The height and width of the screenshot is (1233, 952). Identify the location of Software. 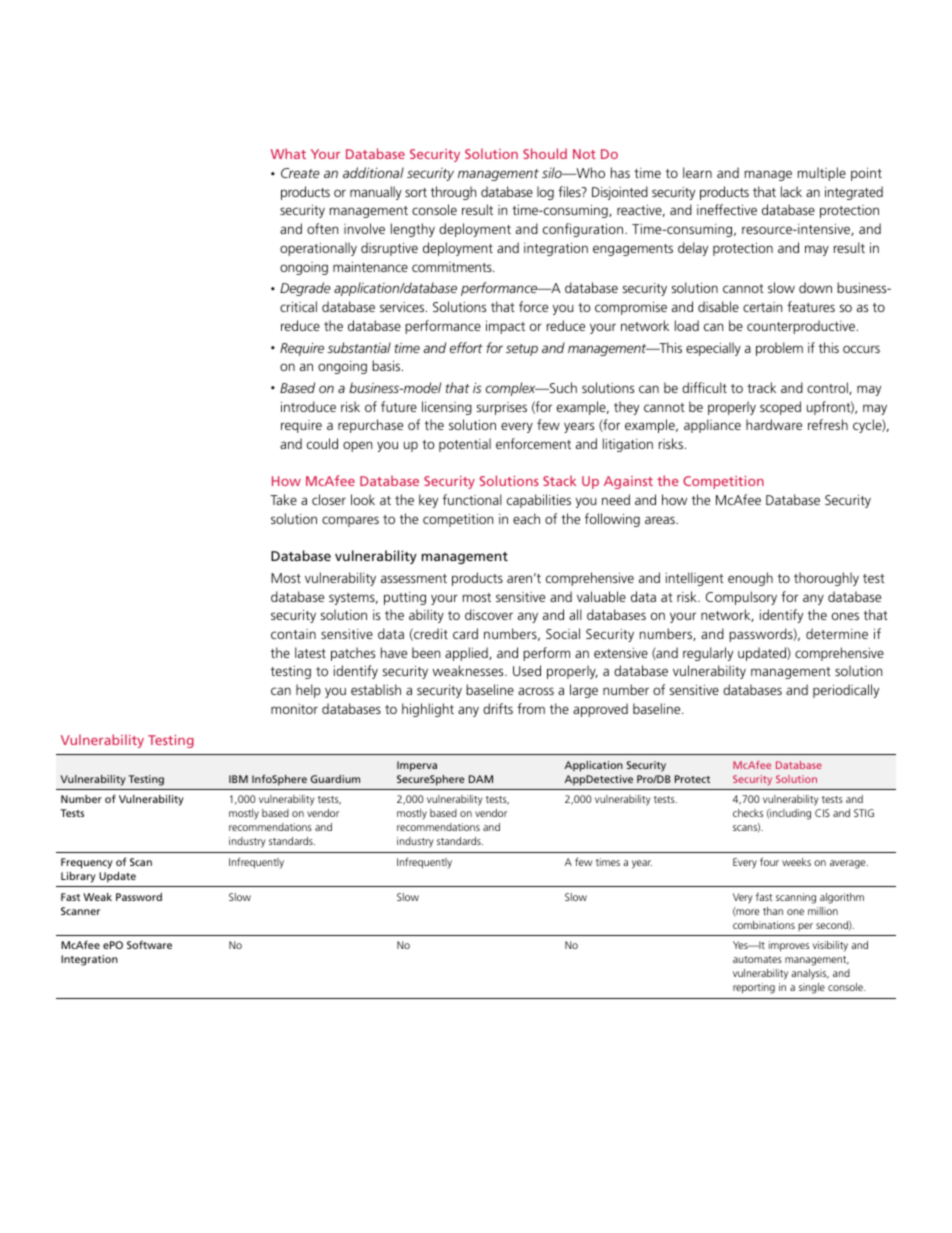
(149, 944).
